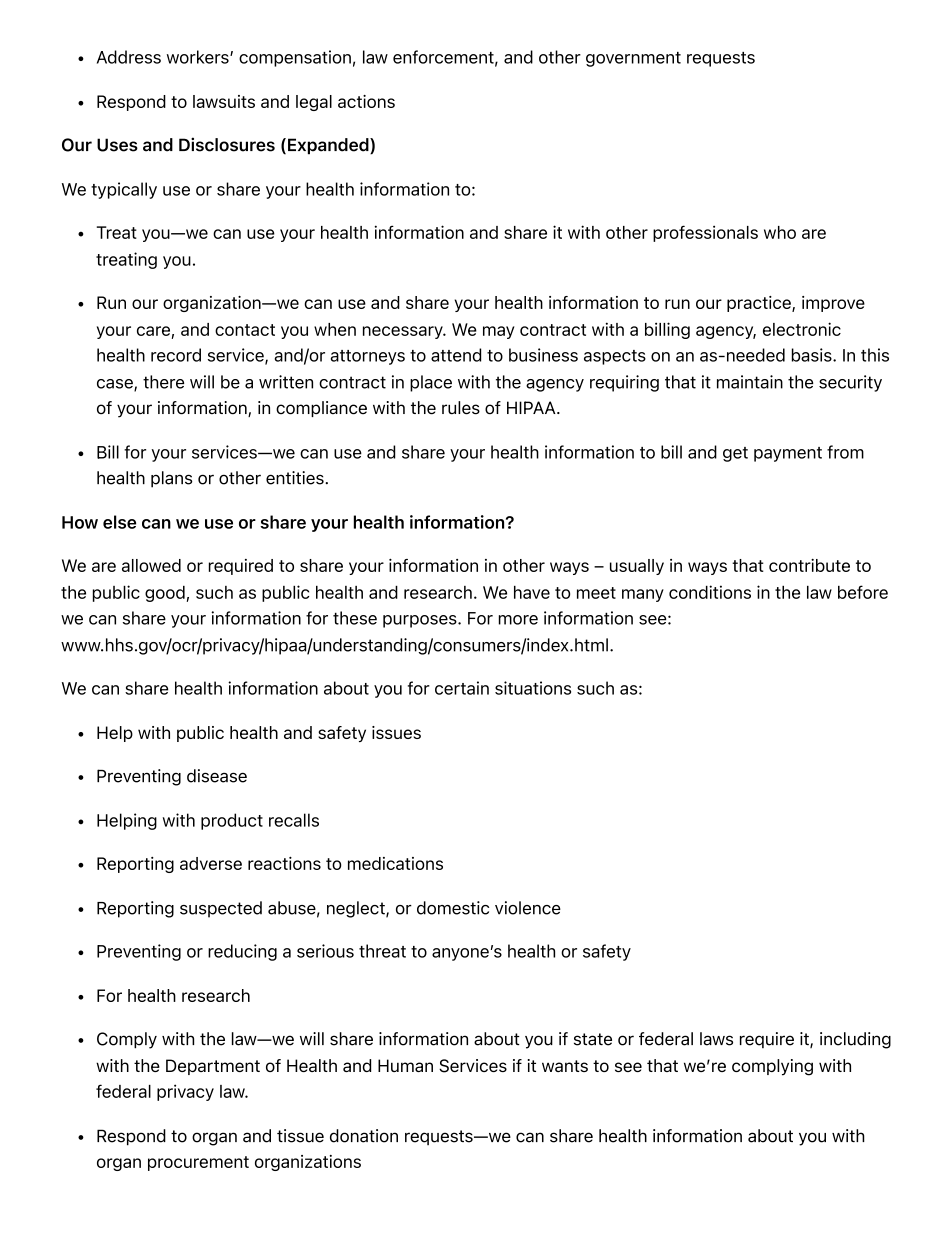 Image resolution: width=952 pixels, height=1233 pixels. I want to click on contribute, so click(809, 565).
